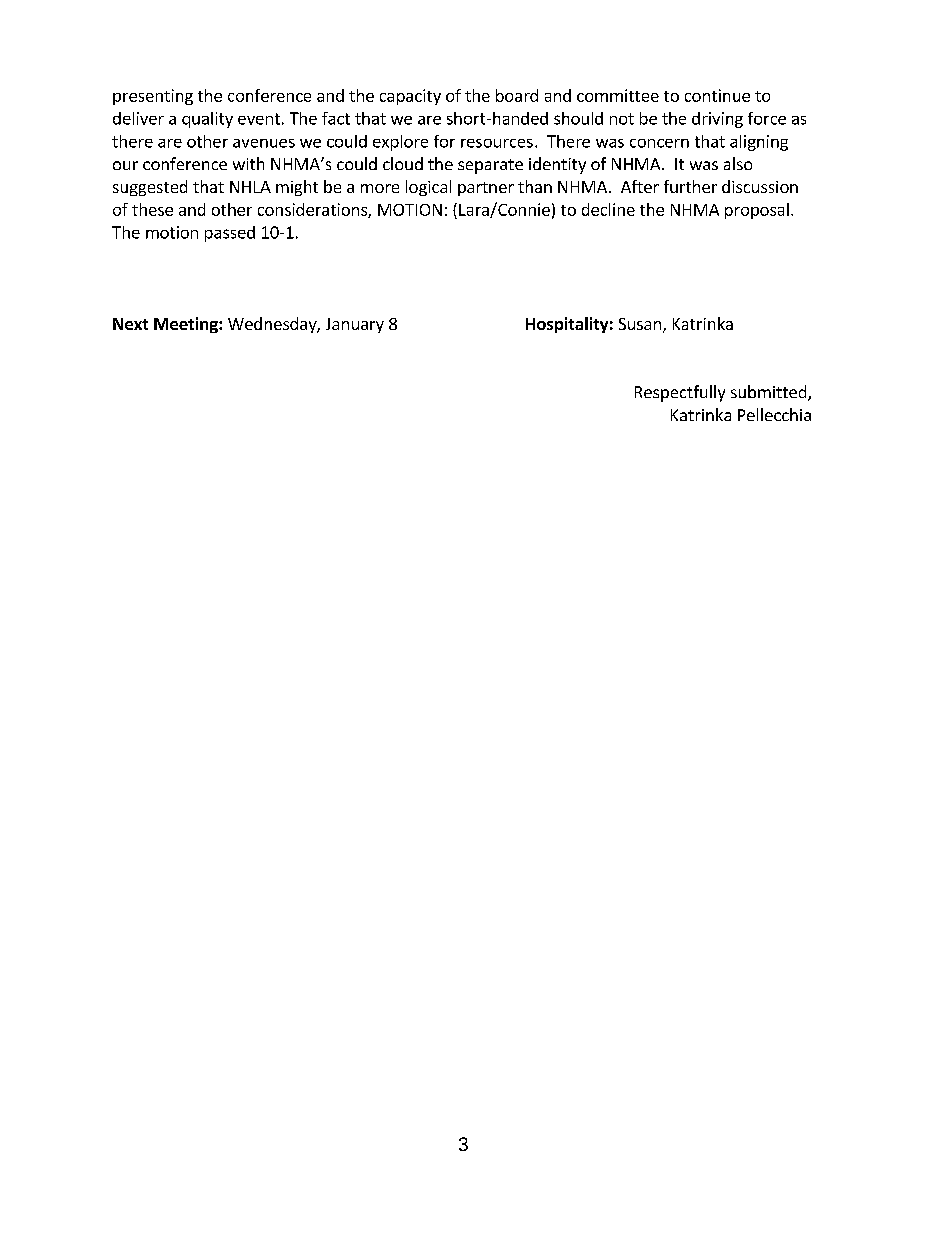 Image resolution: width=952 pixels, height=1233 pixels. Describe the element at coordinates (248, 163) in the screenshot. I see `with` at that location.
